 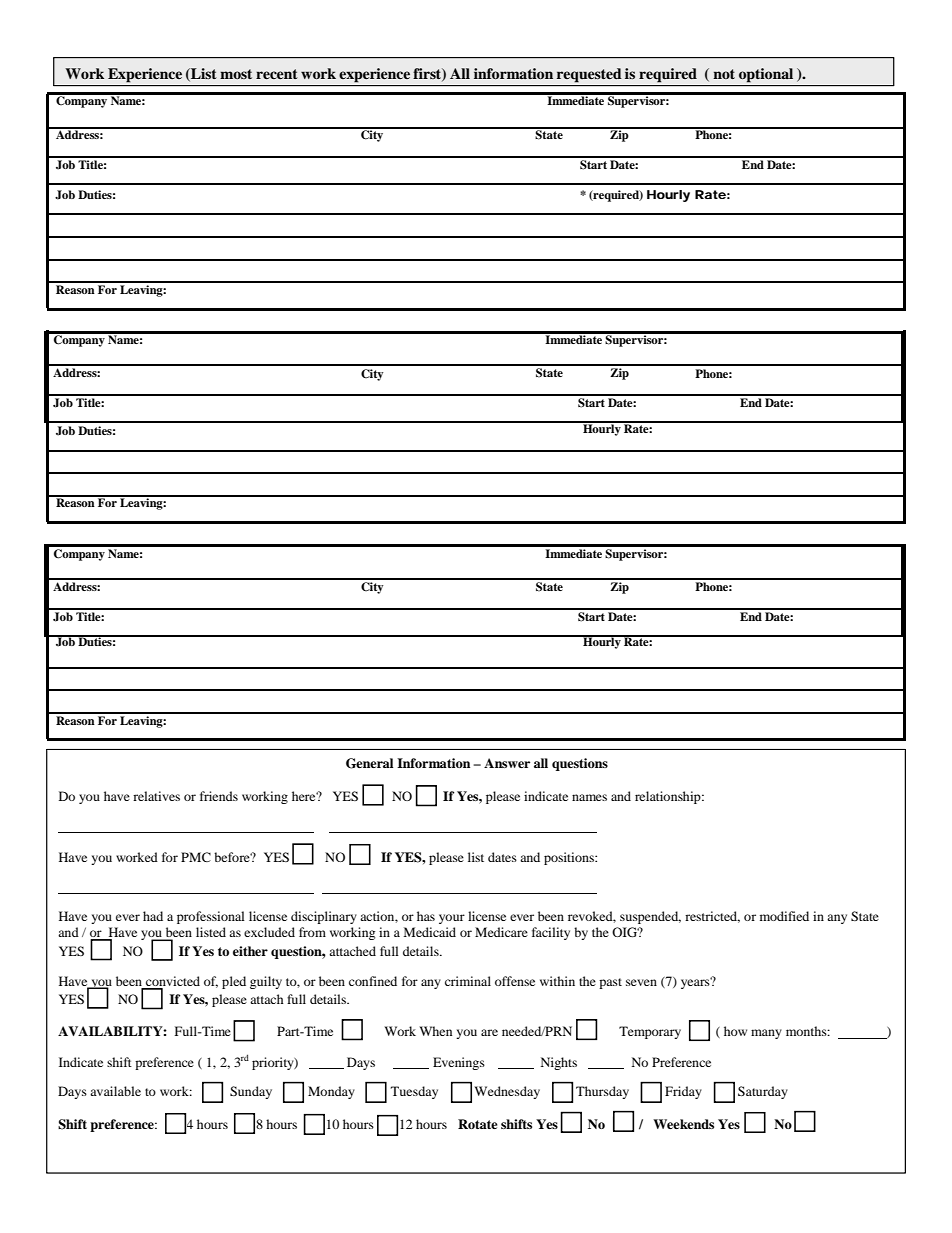 I want to click on General, so click(x=369, y=763).
